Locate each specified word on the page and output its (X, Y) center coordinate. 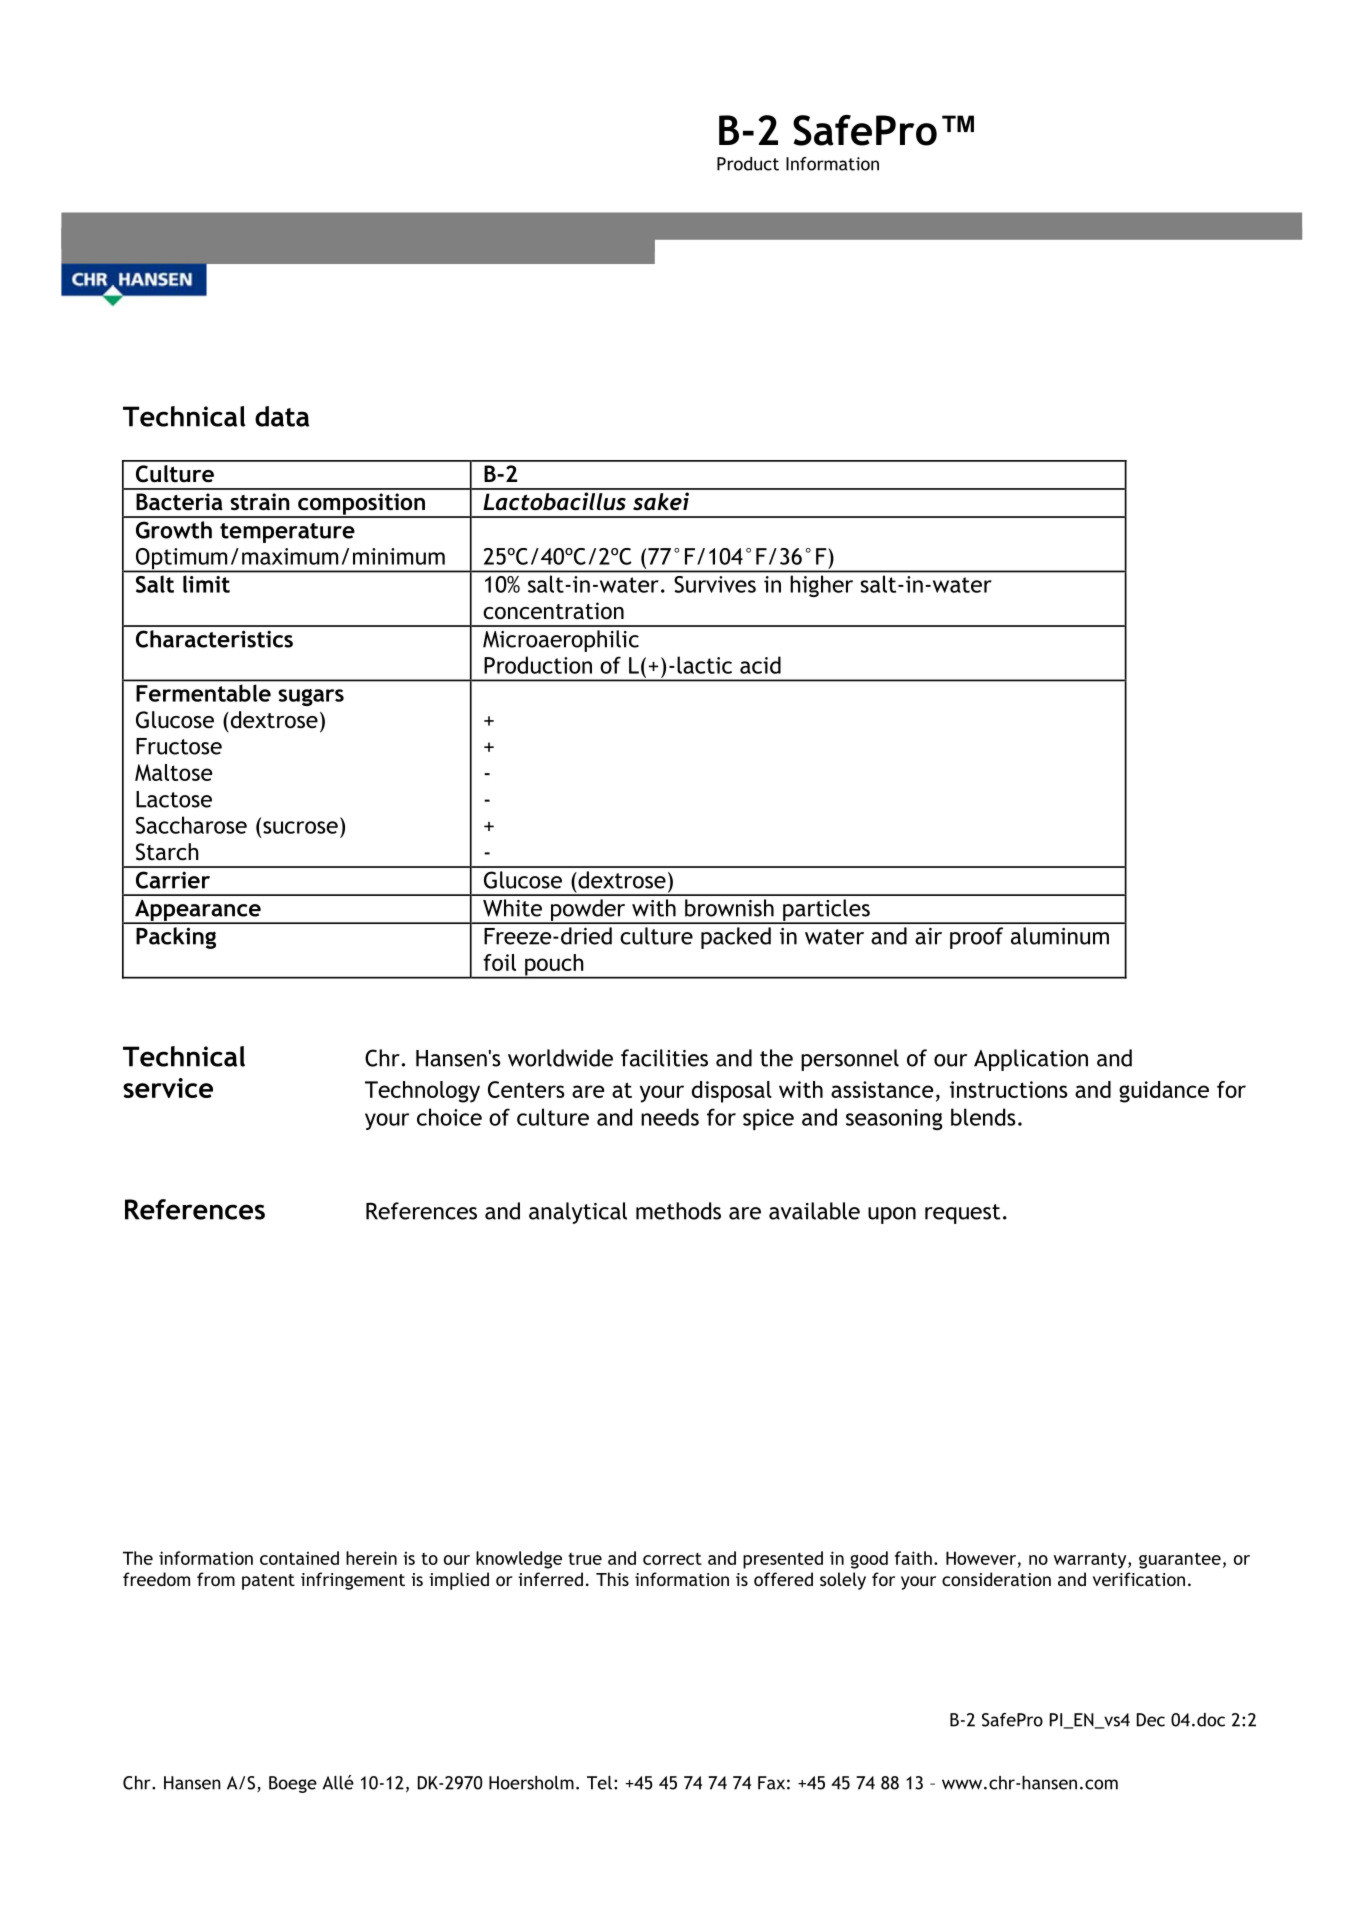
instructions (1009, 1089)
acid (760, 665)
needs (670, 1117)
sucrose (300, 827)
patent (268, 1582)
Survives (715, 584)
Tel (599, 1783)
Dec (1151, 1720)
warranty (1091, 1561)
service (168, 1088)
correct (672, 1559)
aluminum (1060, 936)
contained (299, 1558)
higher (822, 586)
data (282, 416)
